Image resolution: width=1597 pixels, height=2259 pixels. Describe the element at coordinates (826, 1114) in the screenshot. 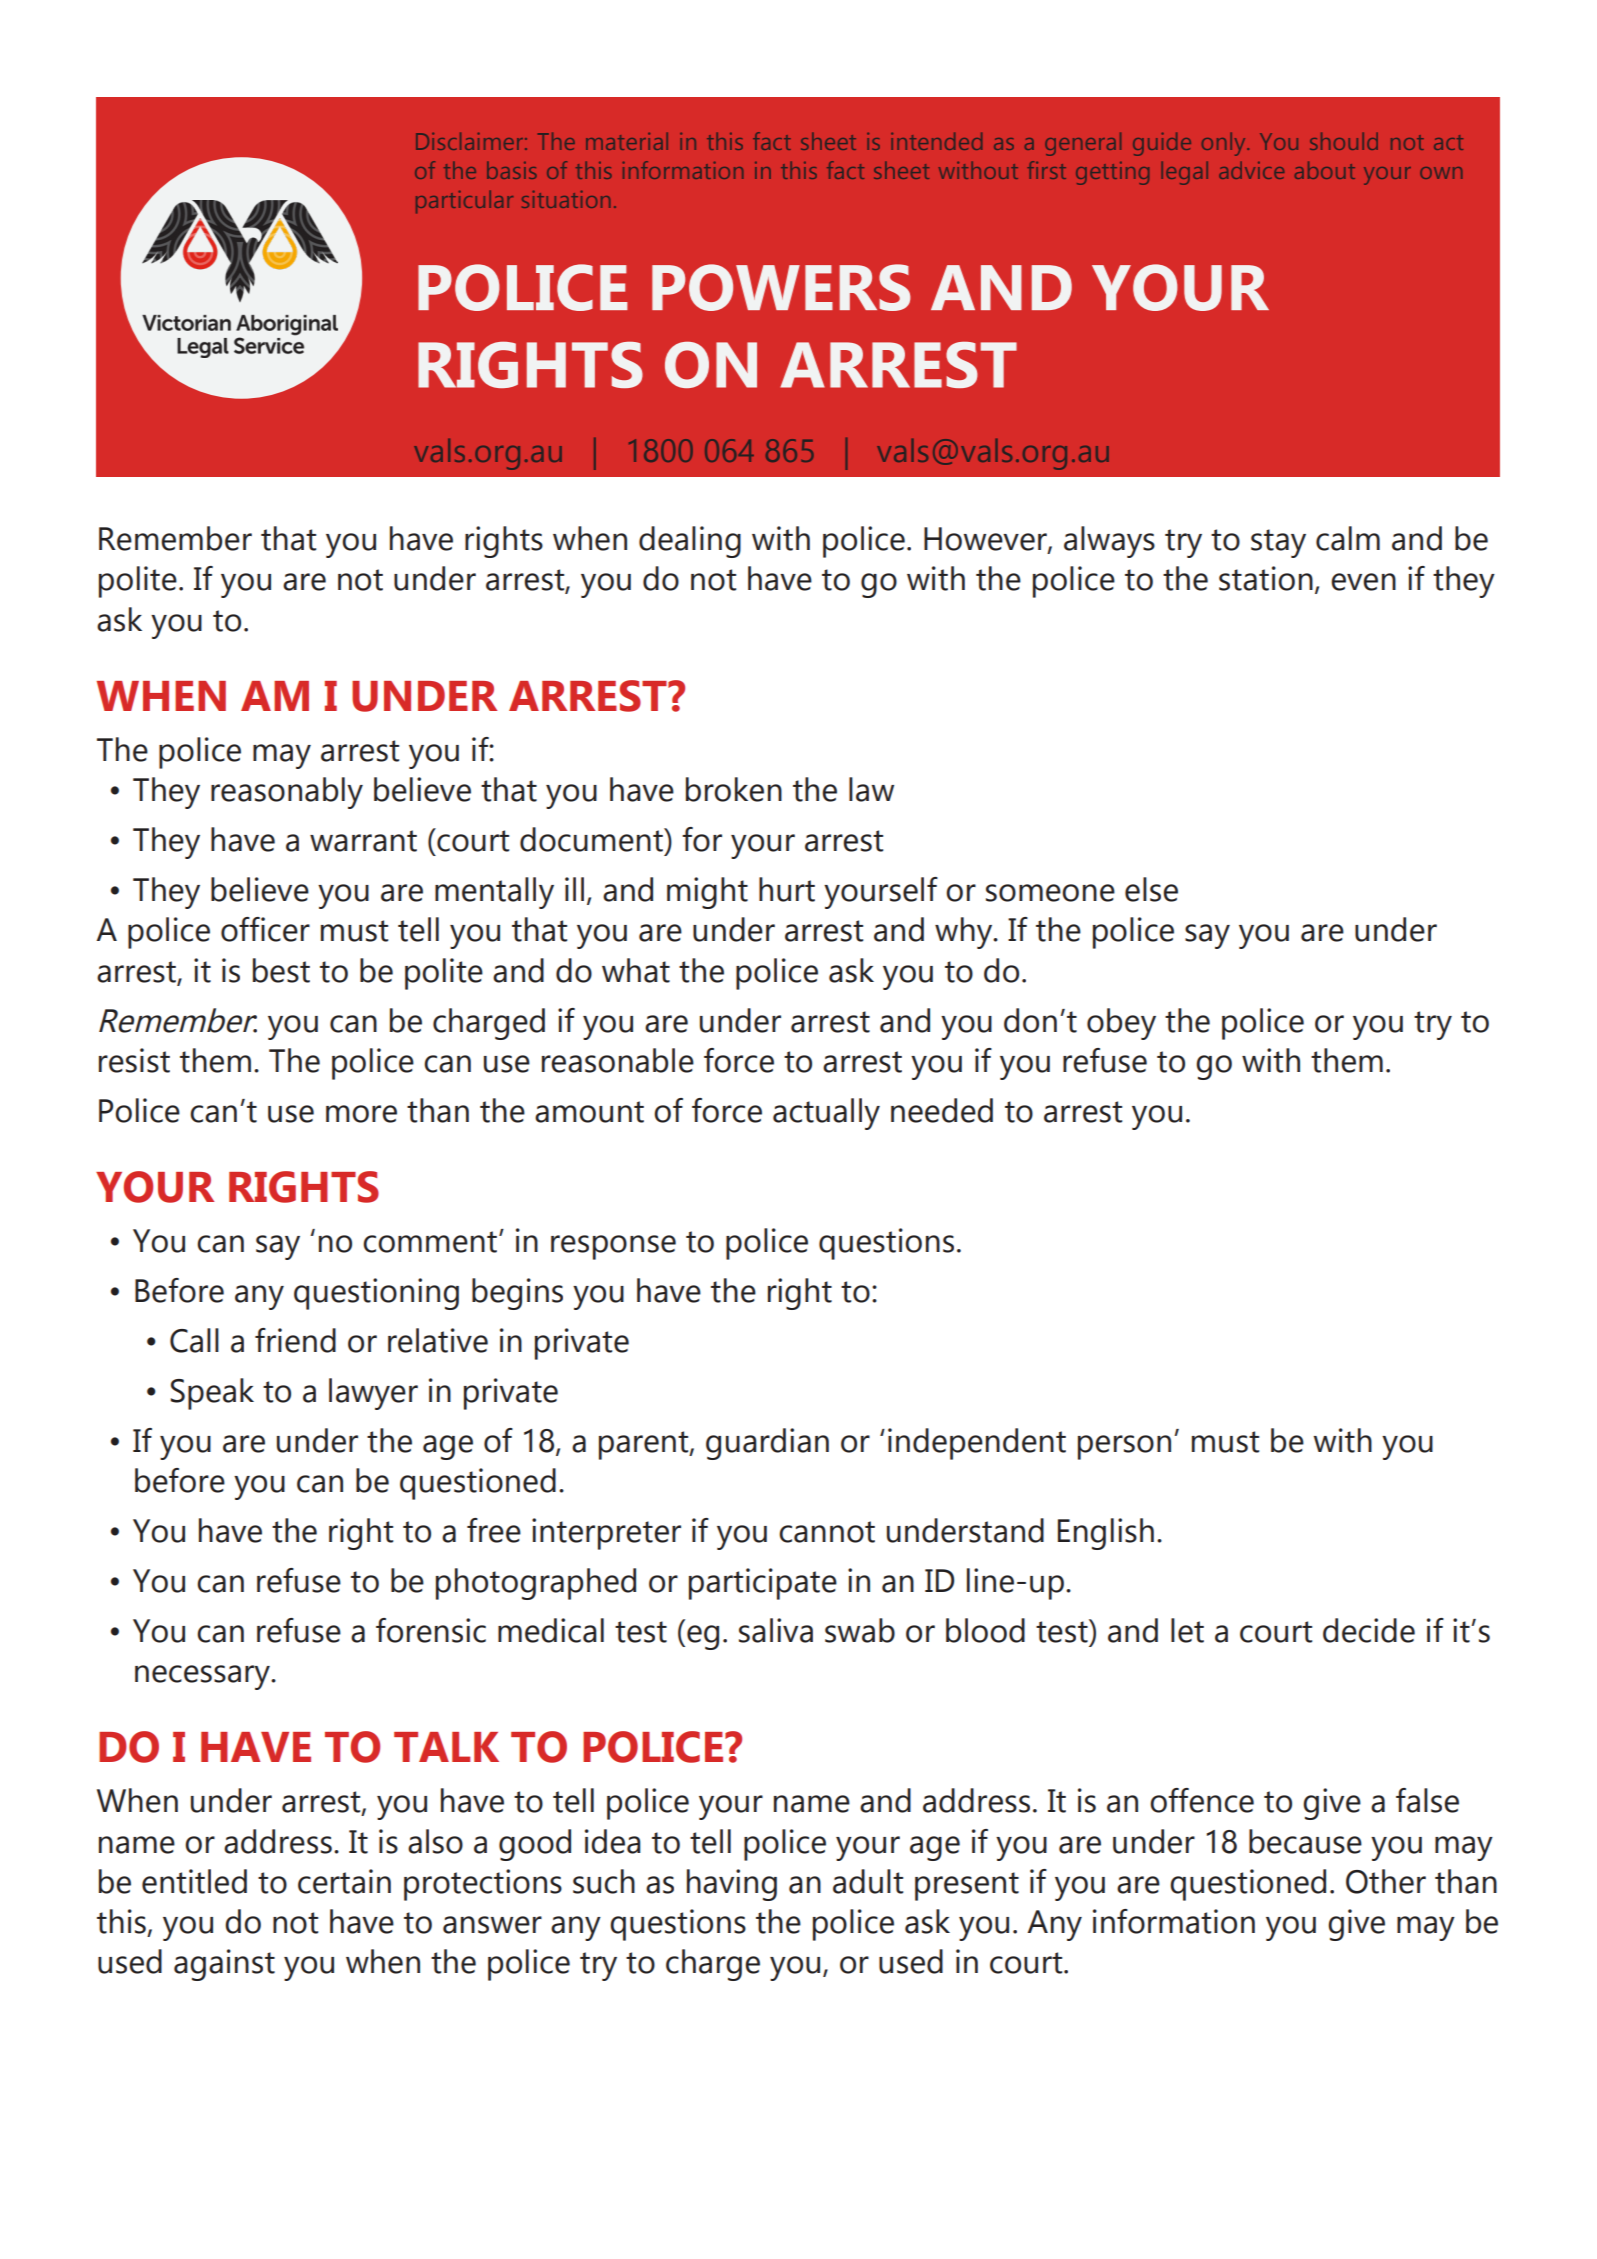

I see `actually` at that location.
